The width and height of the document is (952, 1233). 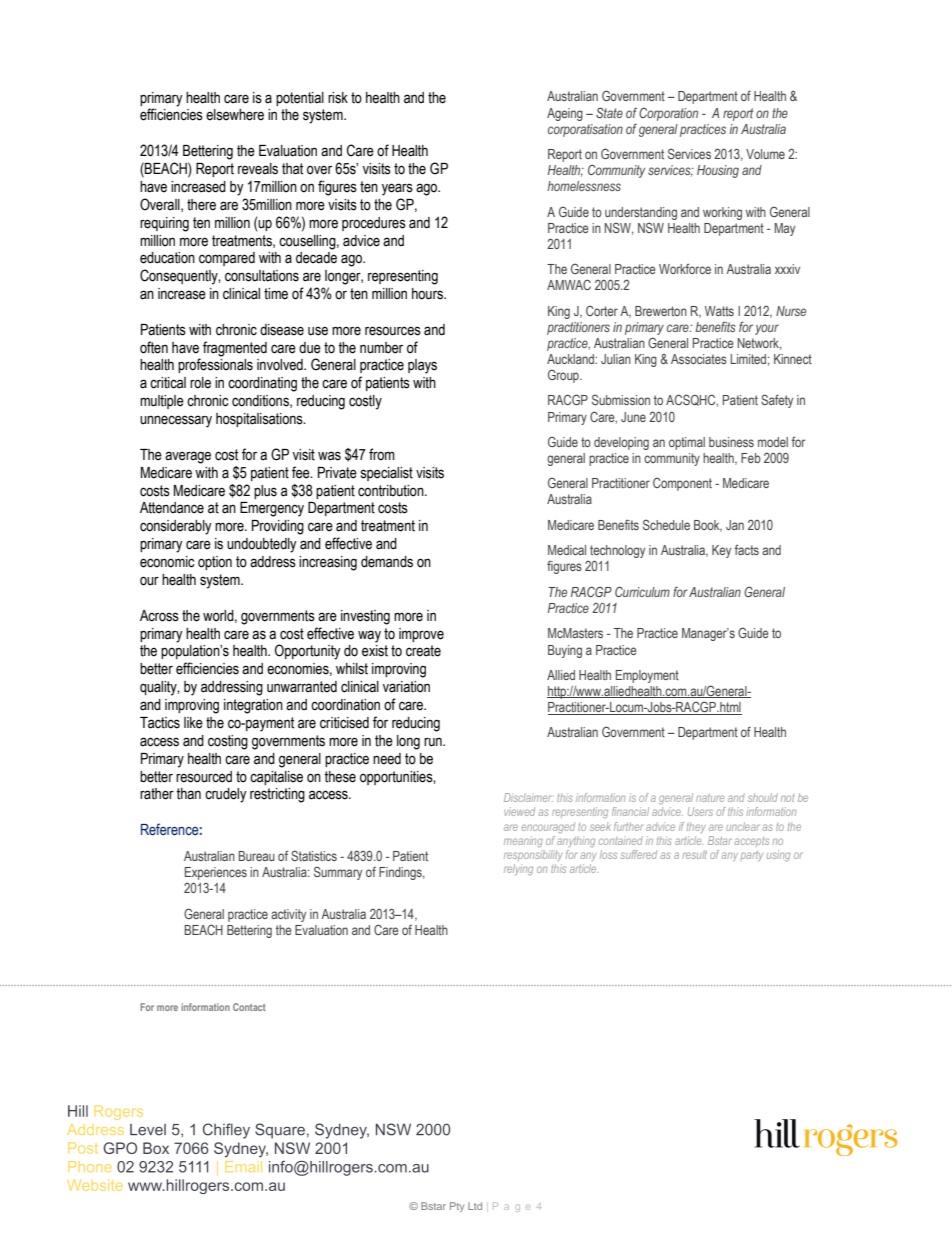 I want to click on Contact, so click(x=249, y=1007).
